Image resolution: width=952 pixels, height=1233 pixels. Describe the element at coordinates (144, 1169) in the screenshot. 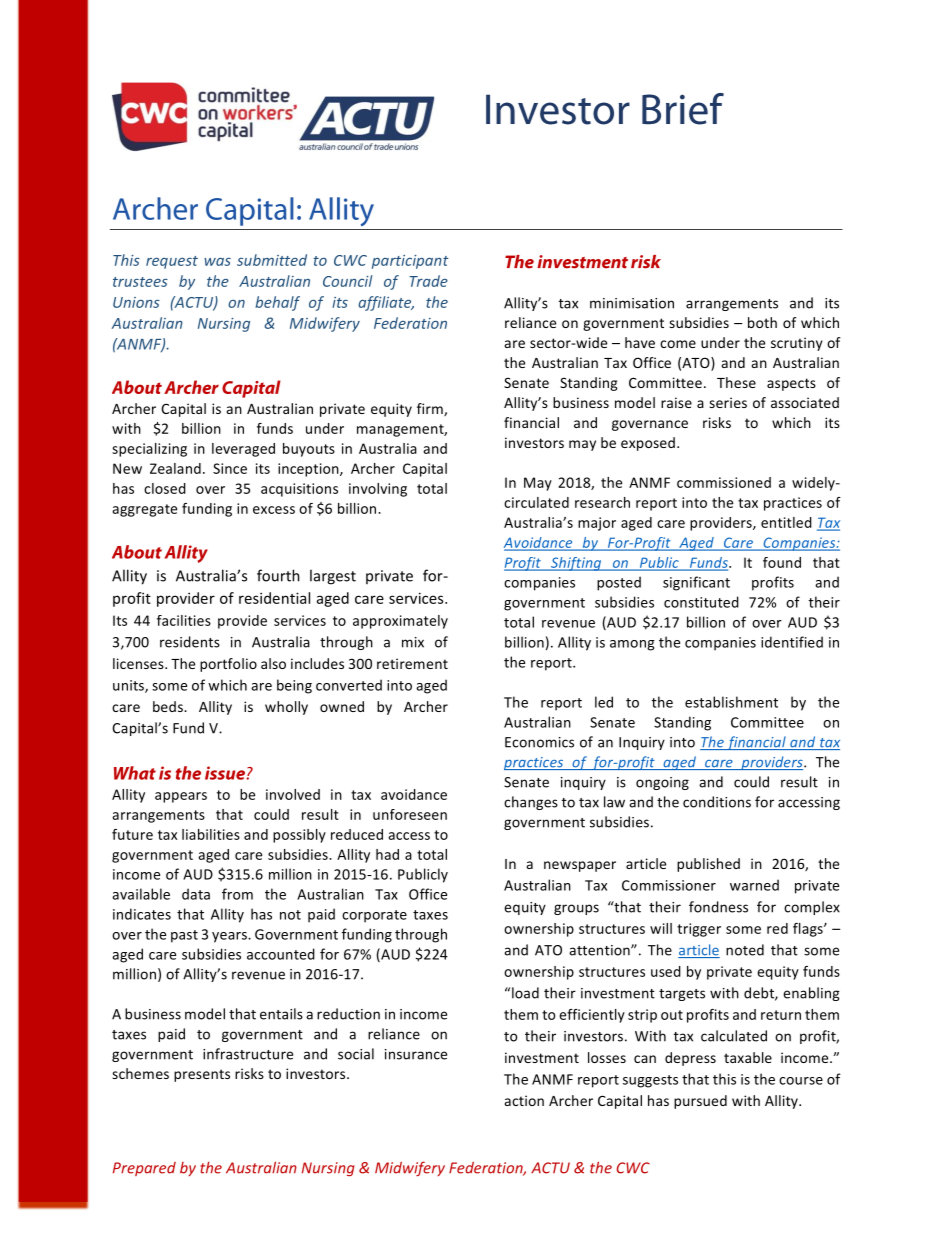

I see `Prepared` at that location.
